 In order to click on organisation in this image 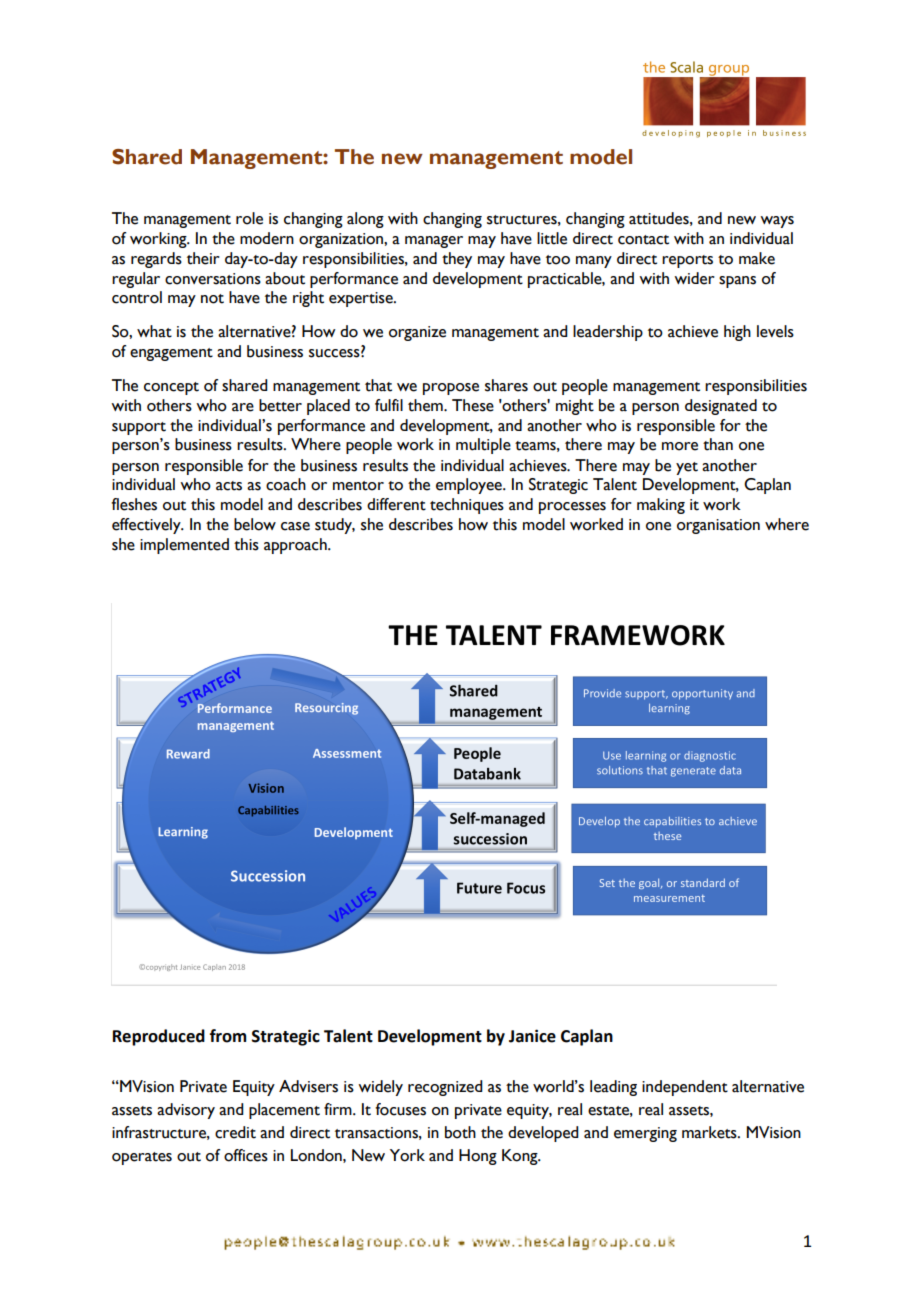, I will do `click(718, 526)`.
